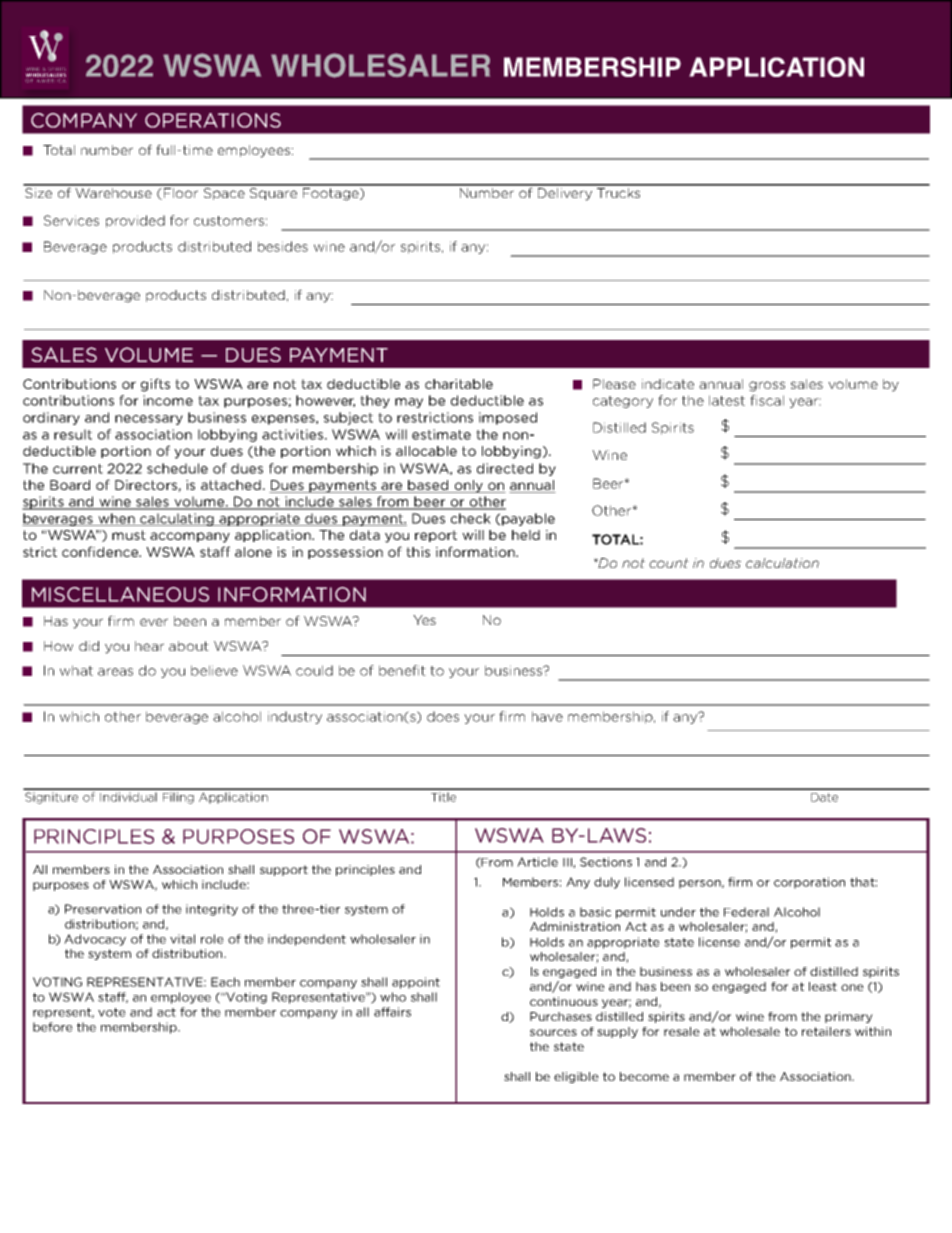  Describe the element at coordinates (809, 883) in the screenshot. I see `corporation` at that location.
